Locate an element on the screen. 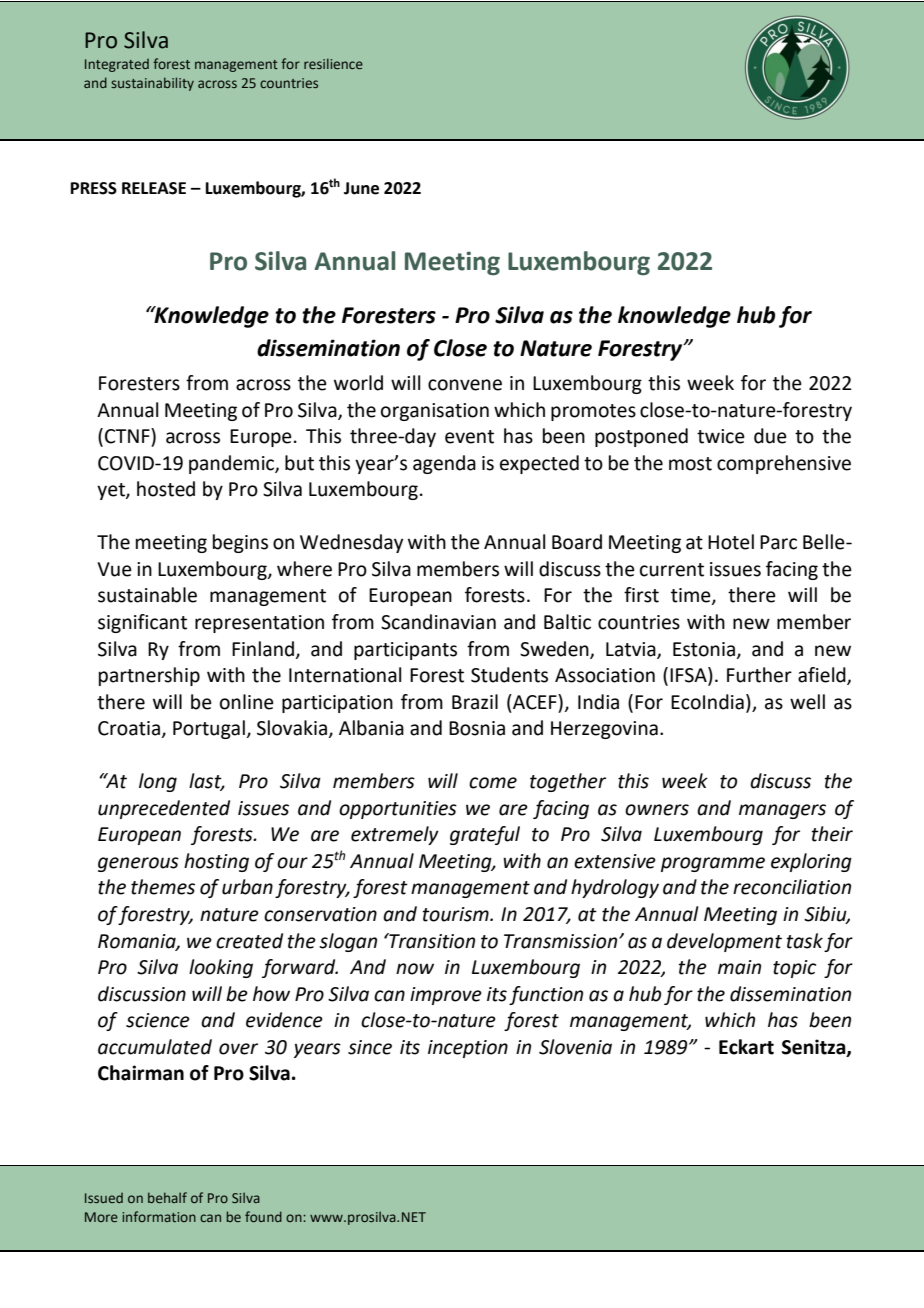 This screenshot has height=1308, width=924. tourism is located at coordinates (457, 914).
